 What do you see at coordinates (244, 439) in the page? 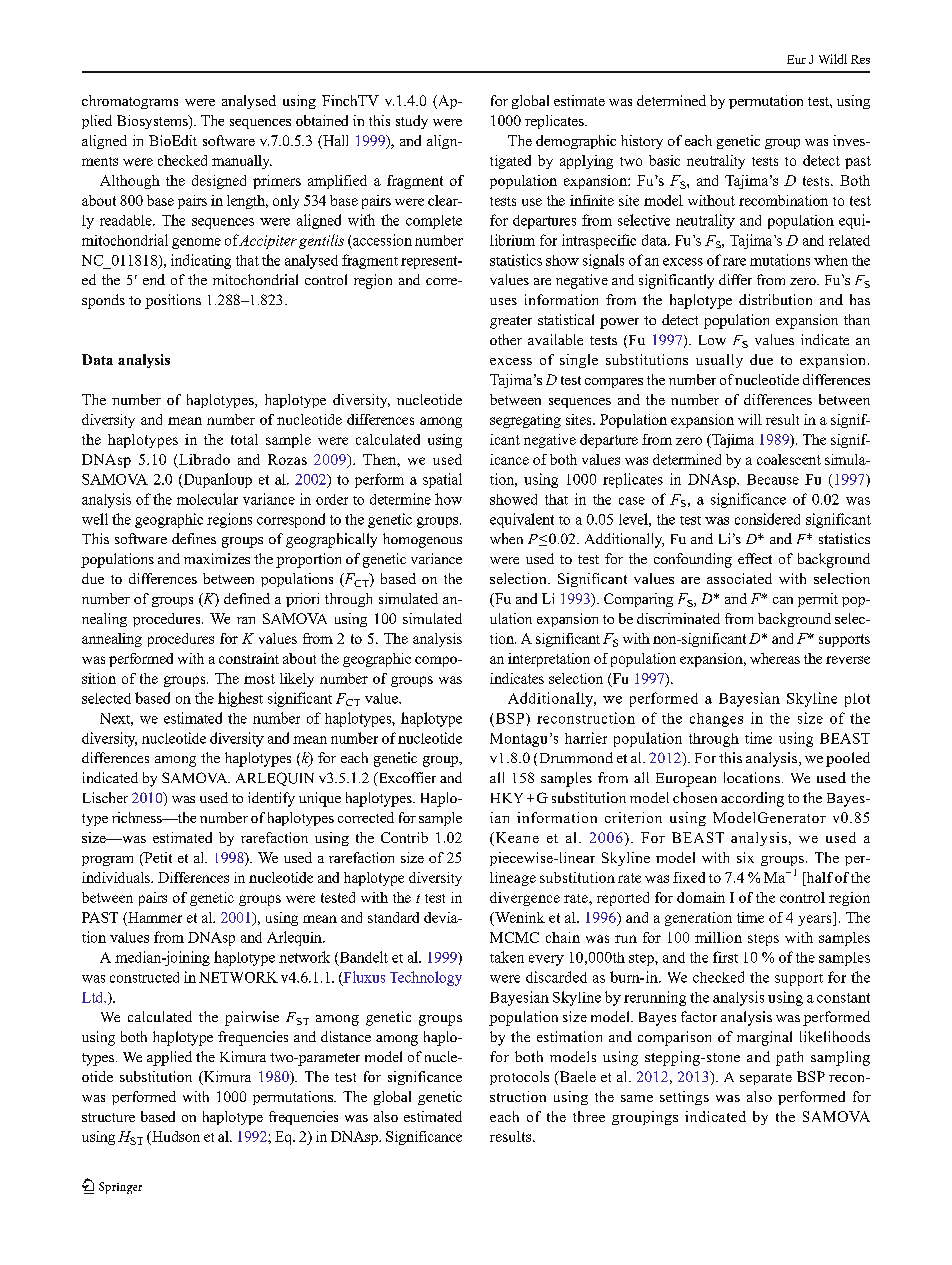
I see `total` at bounding box center [244, 439].
